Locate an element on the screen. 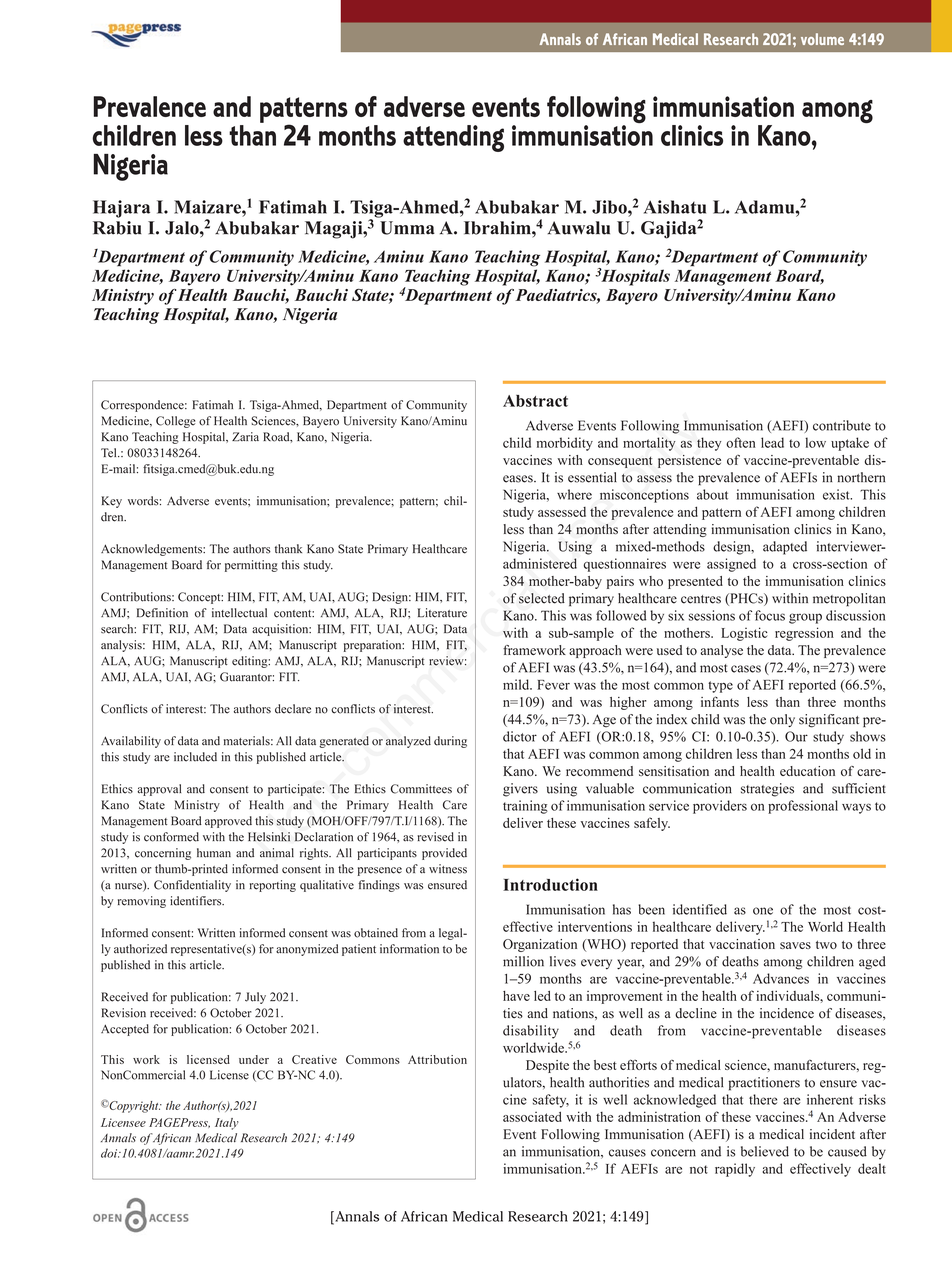 This screenshot has width=952, height=1270. intellectual is located at coordinates (239, 613).
